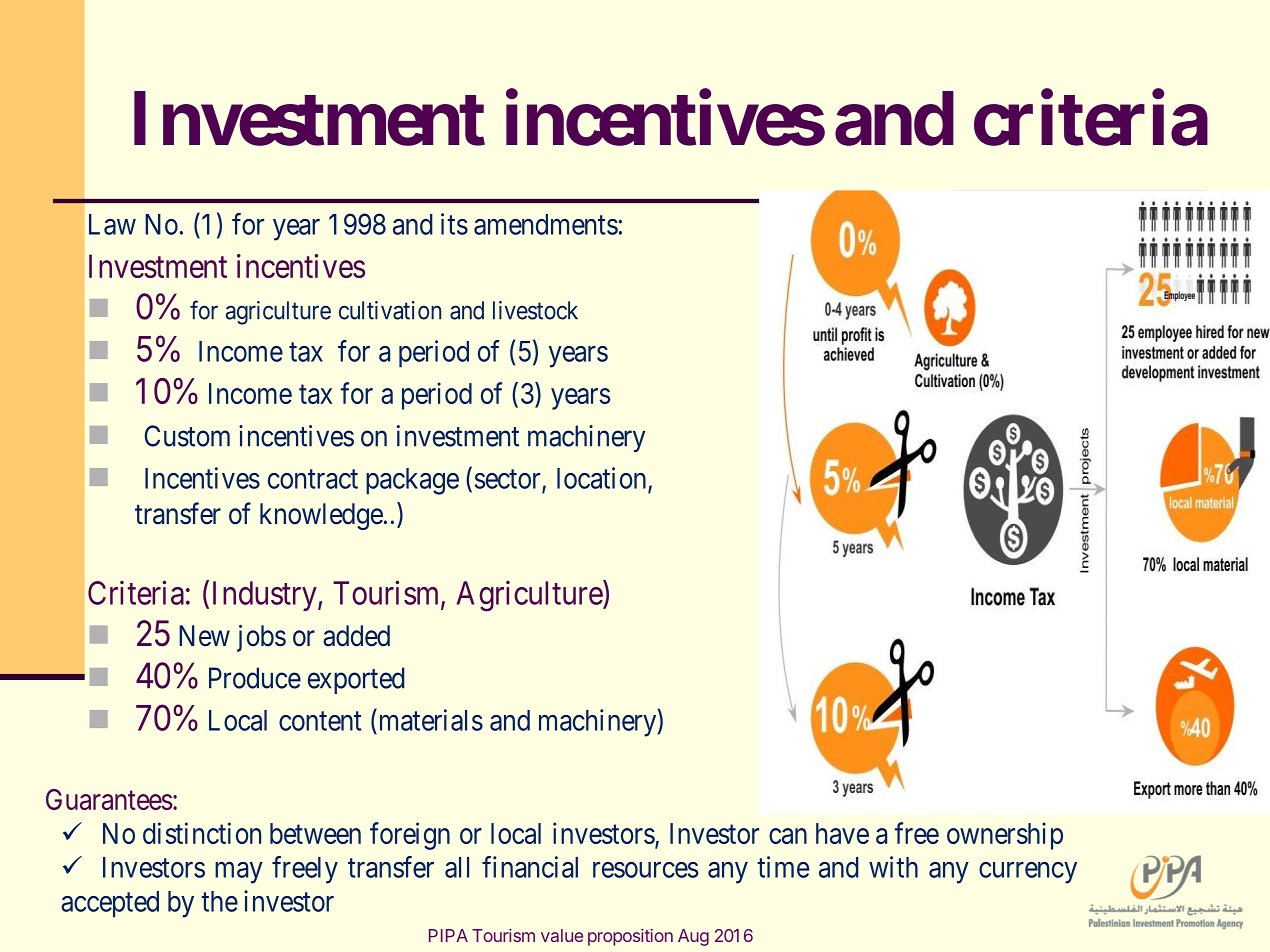 The width and height of the screenshot is (1270, 952). What do you see at coordinates (112, 224) in the screenshot?
I see `Law` at bounding box center [112, 224].
